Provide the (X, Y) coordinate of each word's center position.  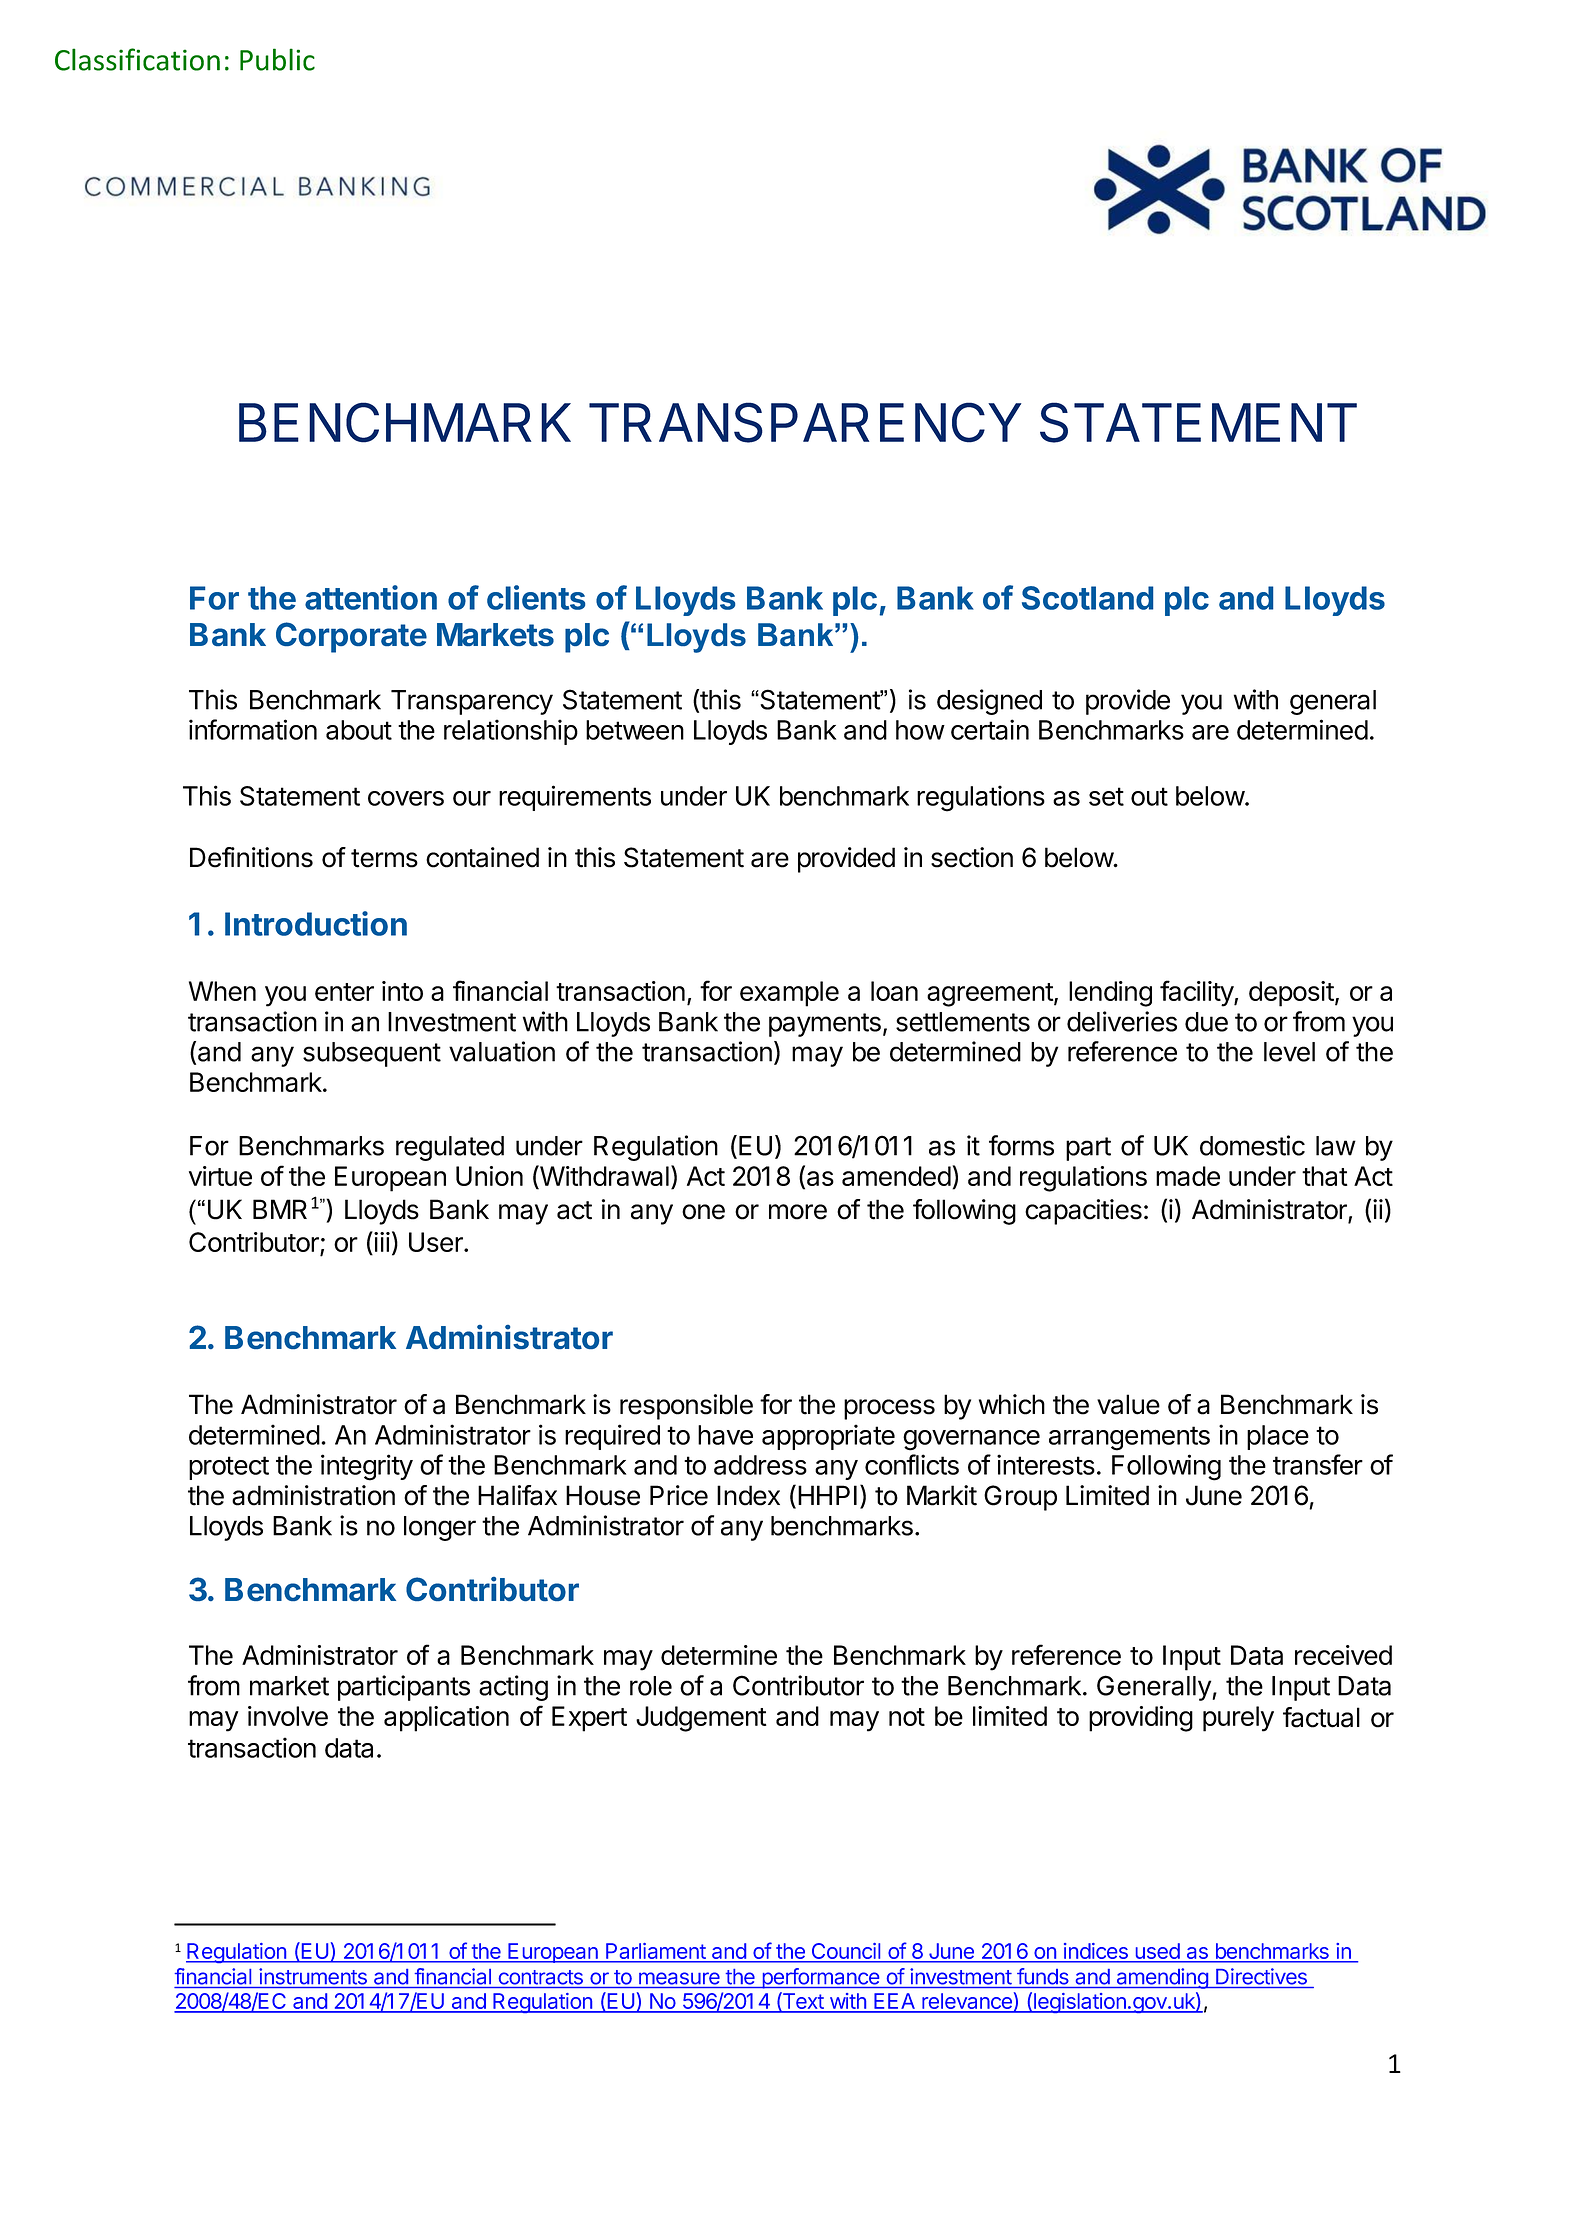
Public (277, 59)
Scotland (1087, 598)
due (1206, 1022)
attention (371, 597)
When (222, 991)
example (789, 994)
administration (313, 1495)
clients (536, 597)
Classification (137, 59)
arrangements (1129, 1438)
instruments (313, 1976)
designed (989, 702)
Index (748, 1495)
